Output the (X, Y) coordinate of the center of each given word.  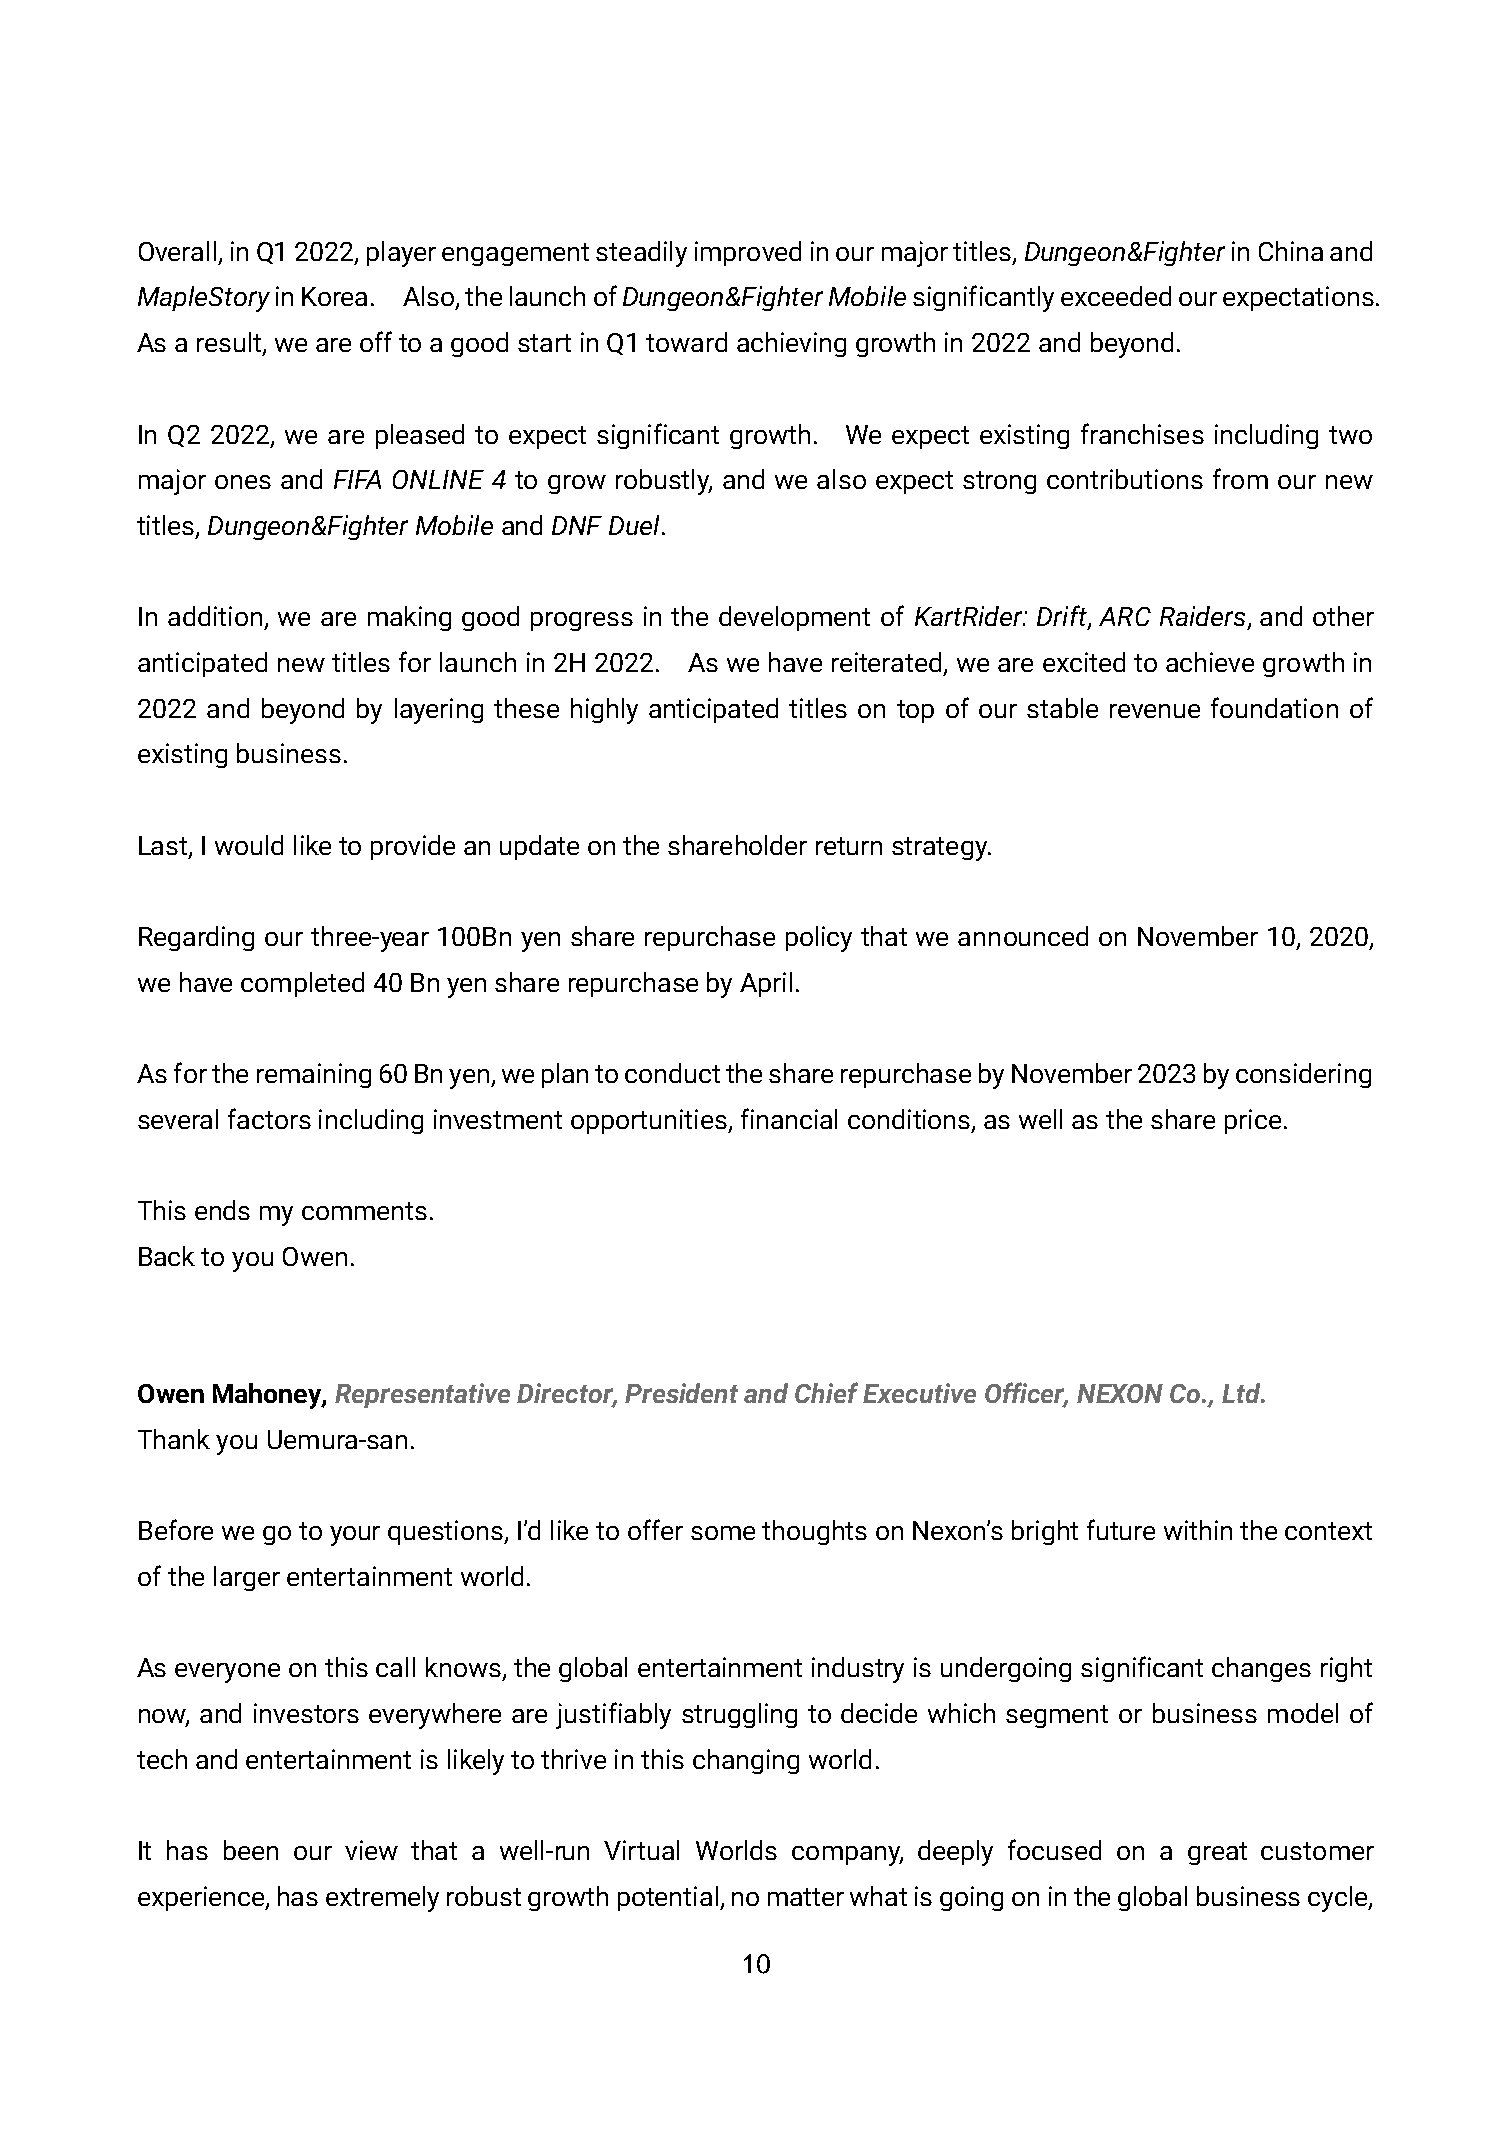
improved (748, 253)
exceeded (1116, 296)
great (1217, 1853)
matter (806, 1897)
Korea (334, 296)
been (251, 1850)
